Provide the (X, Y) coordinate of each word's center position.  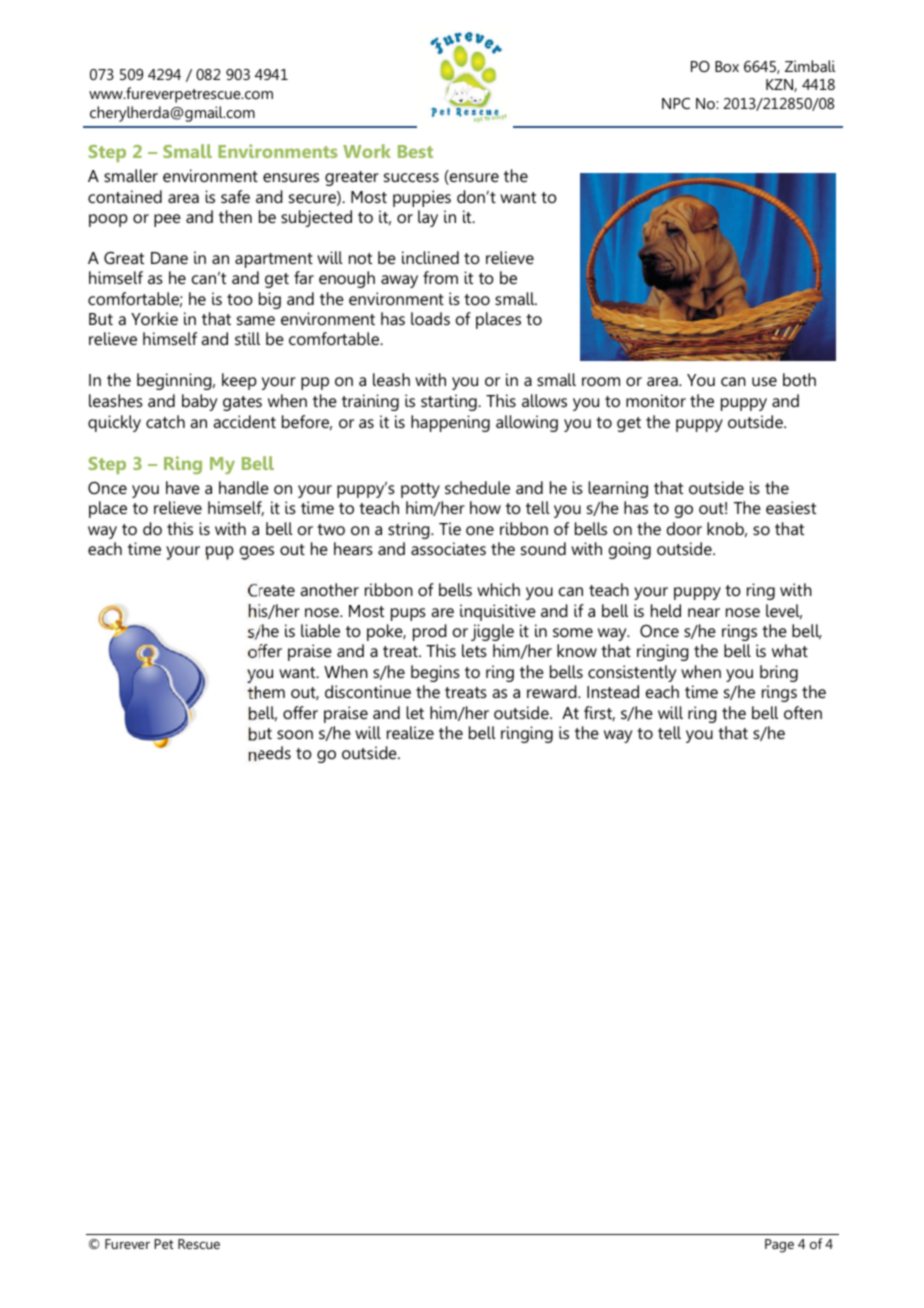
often (803, 712)
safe (235, 196)
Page (779, 1246)
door (684, 528)
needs (270, 753)
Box (727, 66)
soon (295, 734)
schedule (477, 487)
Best (415, 151)
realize (410, 732)
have (183, 487)
